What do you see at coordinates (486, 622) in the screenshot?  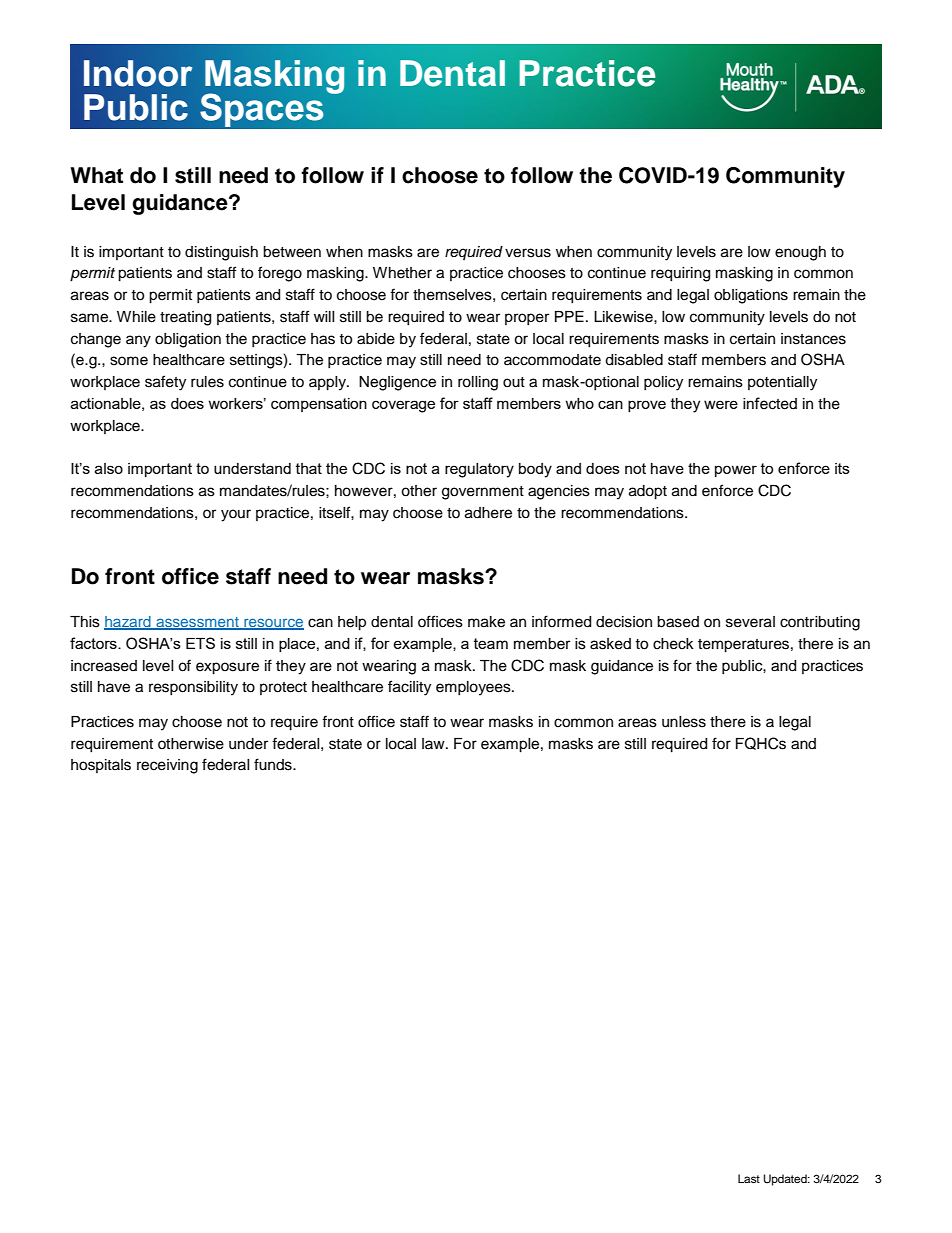 I see `make` at bounding box center [486, 622].
